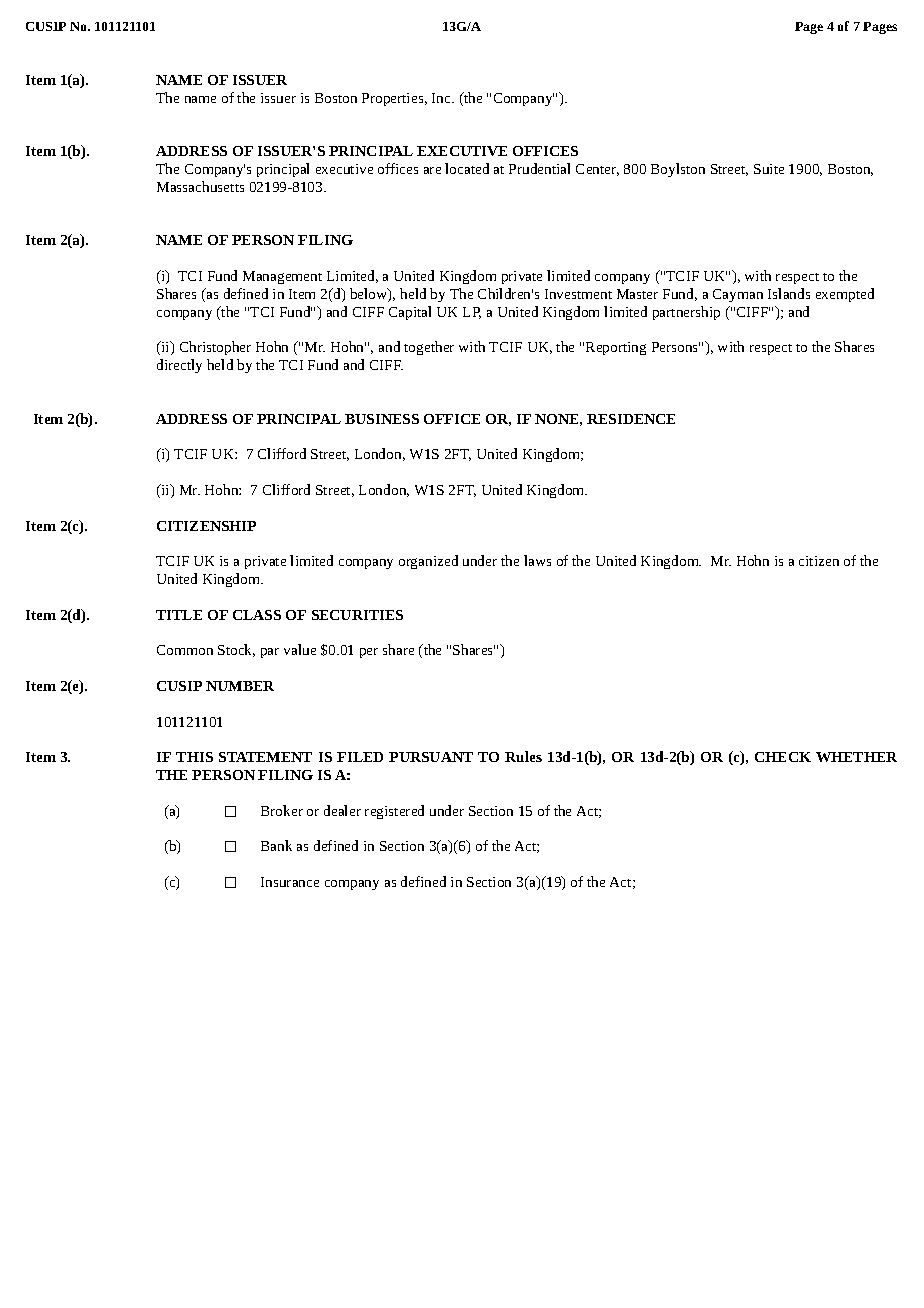 The width and height of the screenshot is (924, 1308). I want to click on CHECK, so click(783, 757).
